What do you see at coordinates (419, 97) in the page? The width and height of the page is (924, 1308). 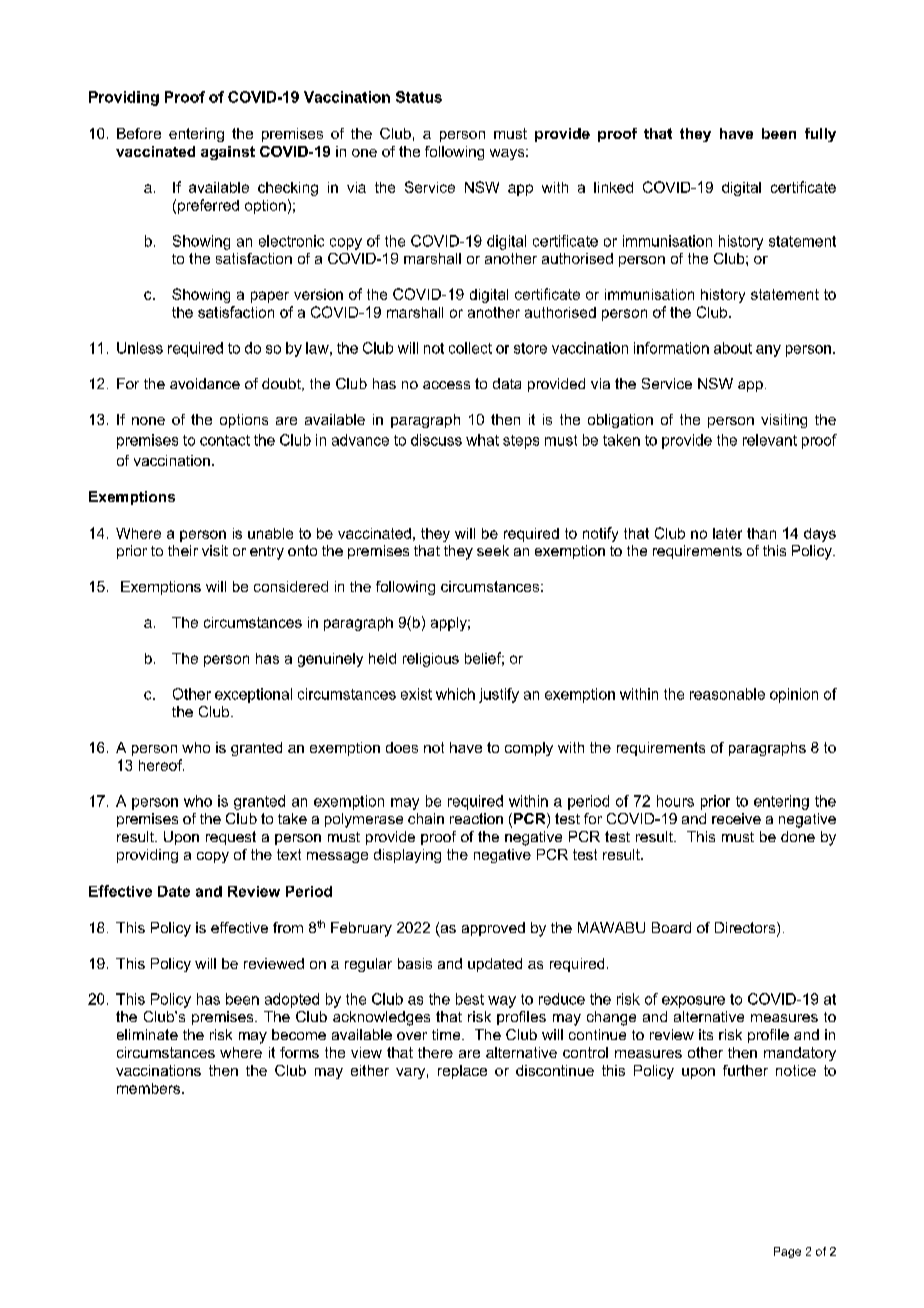 I see `Status` at bounding box center [419, 97].
